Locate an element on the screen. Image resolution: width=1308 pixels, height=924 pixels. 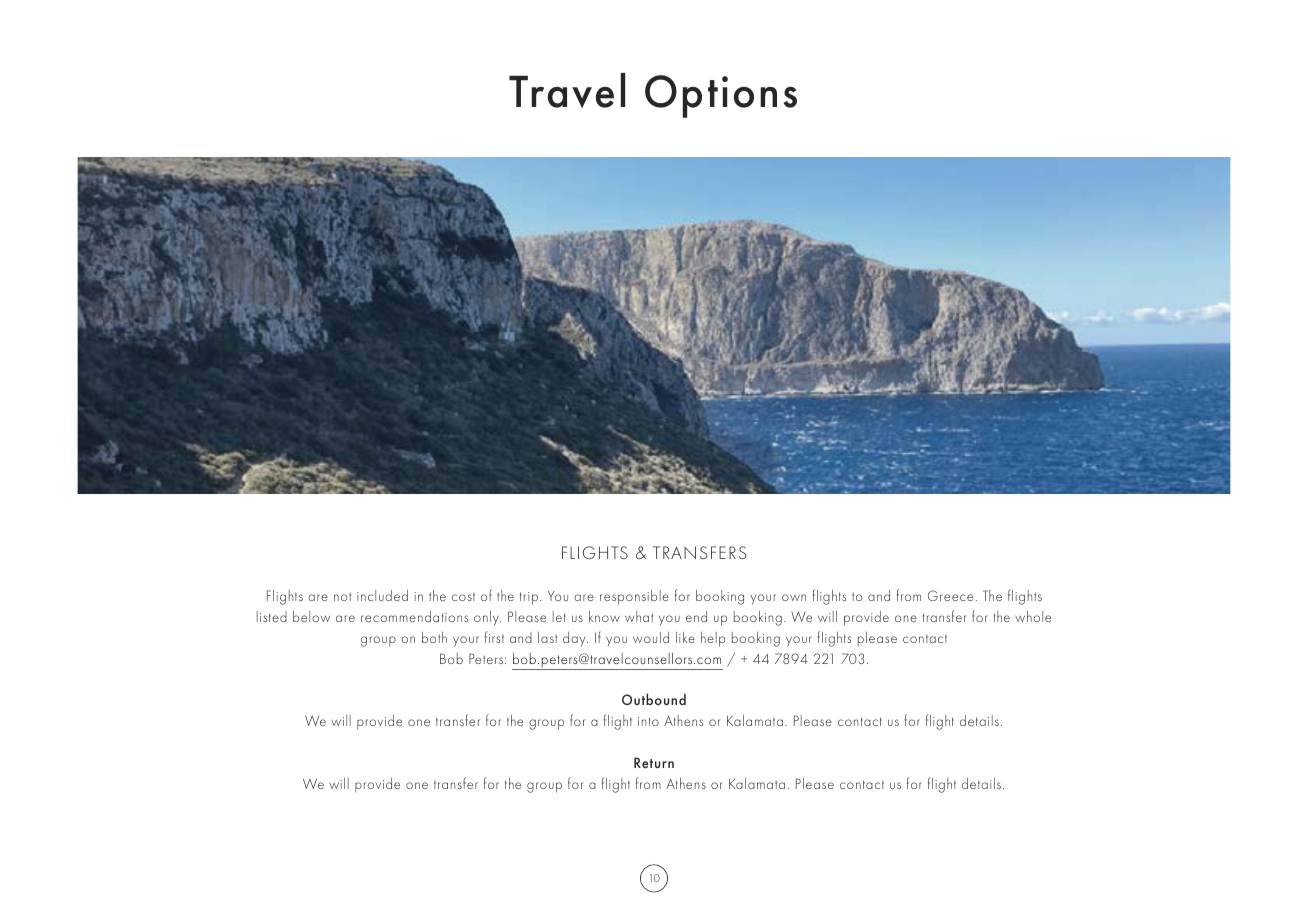
Options is located at coordinates (721, 96).
